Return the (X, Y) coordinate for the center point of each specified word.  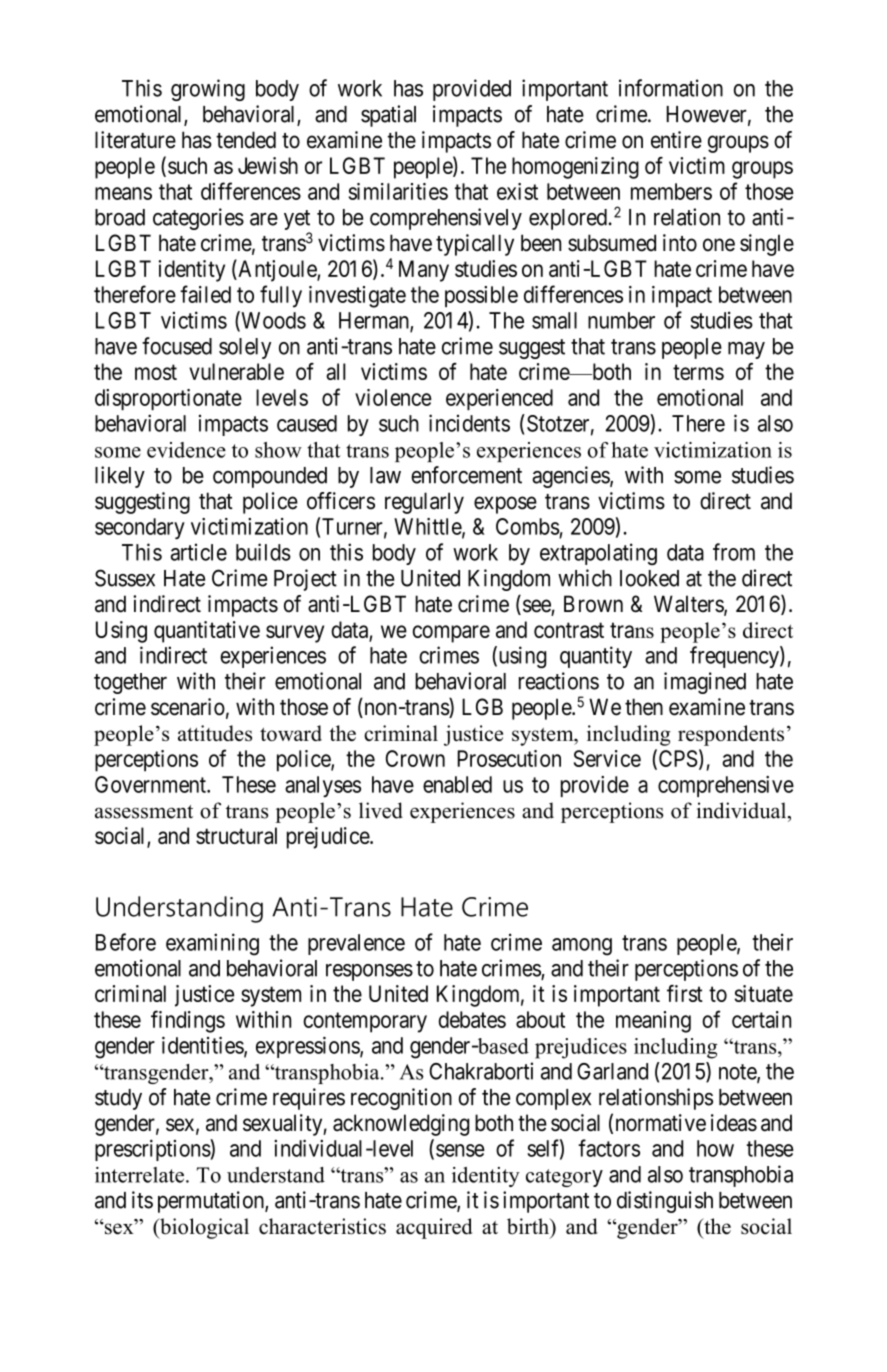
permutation (212, 1202)
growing (208, 90)
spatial (388, 116)
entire (676, 140)
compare (451, 634)
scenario (188, 707)
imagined (705, 683)
